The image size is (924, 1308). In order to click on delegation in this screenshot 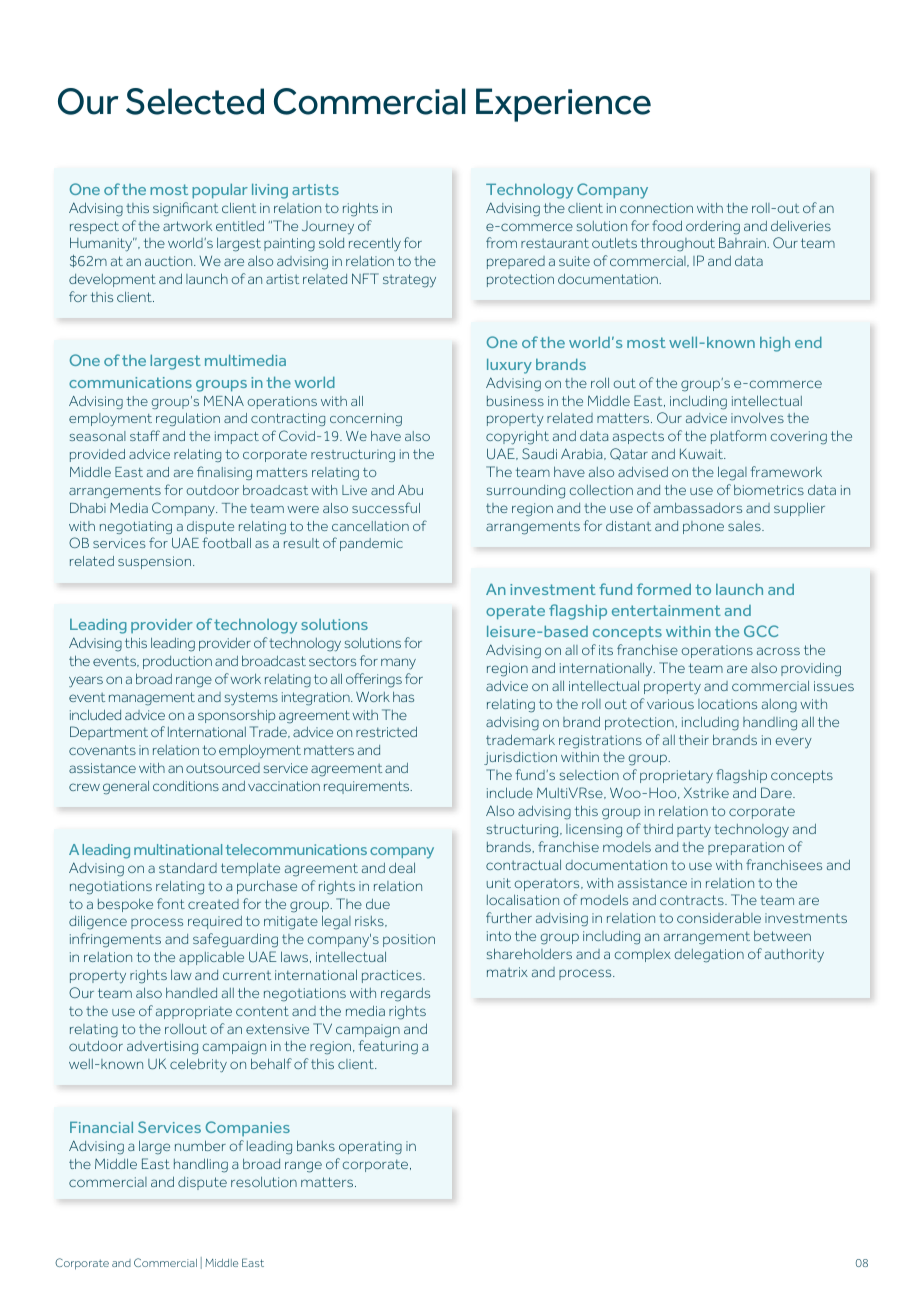, I will do `click(709, 956)`.
